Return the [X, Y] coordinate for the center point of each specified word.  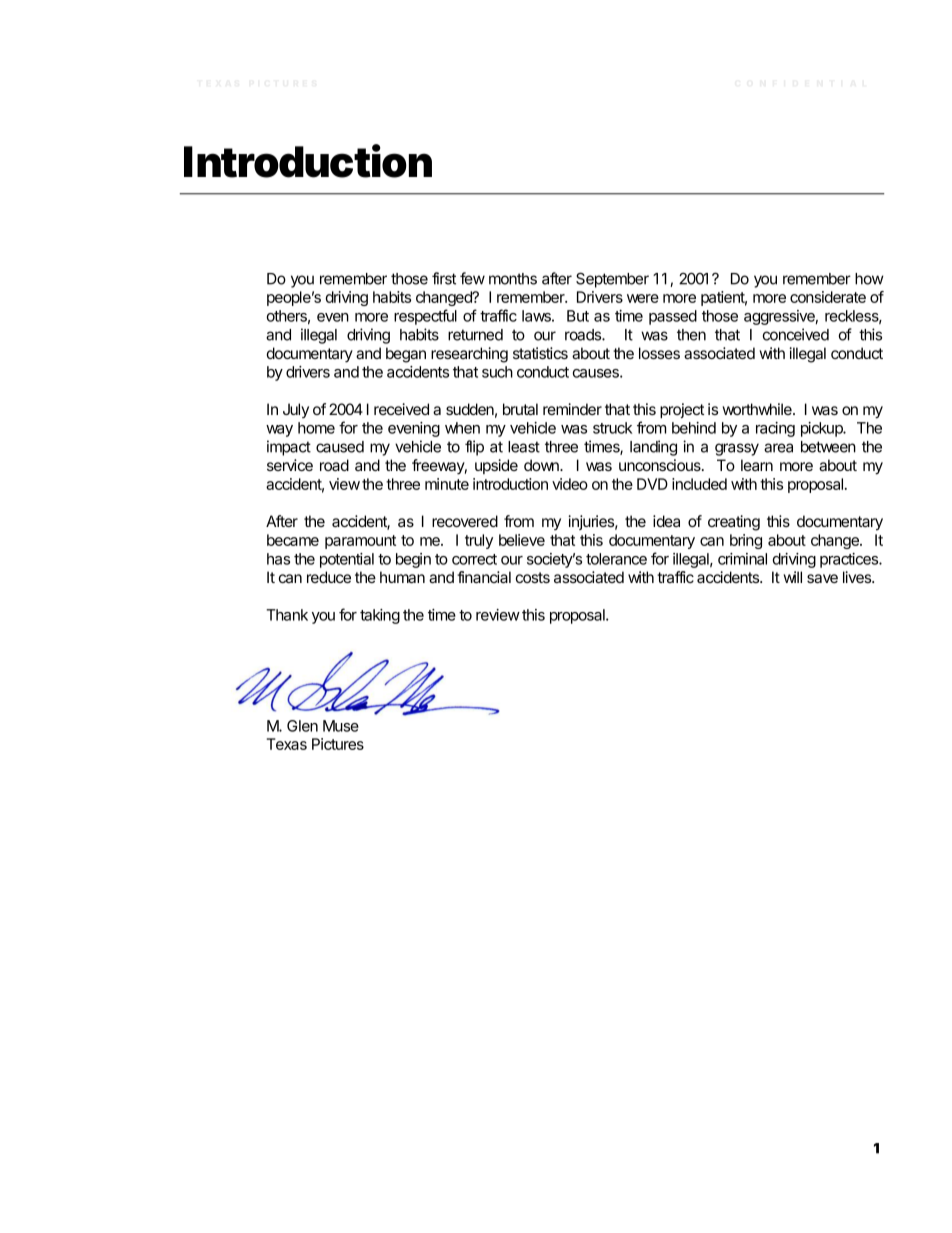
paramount [360, 542]
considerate [828, 297]
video [570, 484]
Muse [341, 726]
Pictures [338, 744]
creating [734, 523]
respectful [425, 317]
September [612, 280]
